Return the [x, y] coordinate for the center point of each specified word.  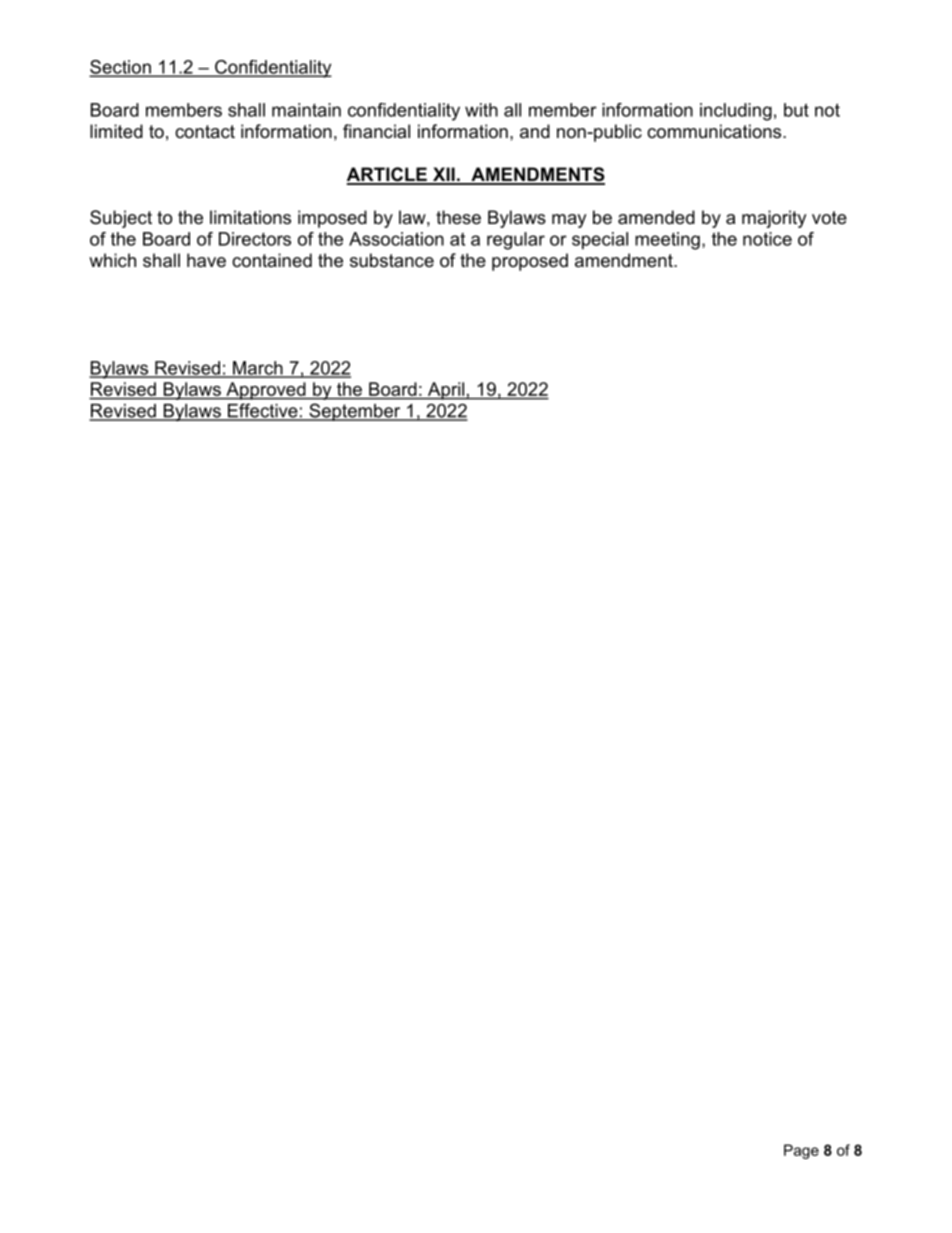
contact [205, 132]
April [446, 391]
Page [801, 1151]
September [355, 412]
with [481, 110]
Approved [266, 391]
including [736, 112]
